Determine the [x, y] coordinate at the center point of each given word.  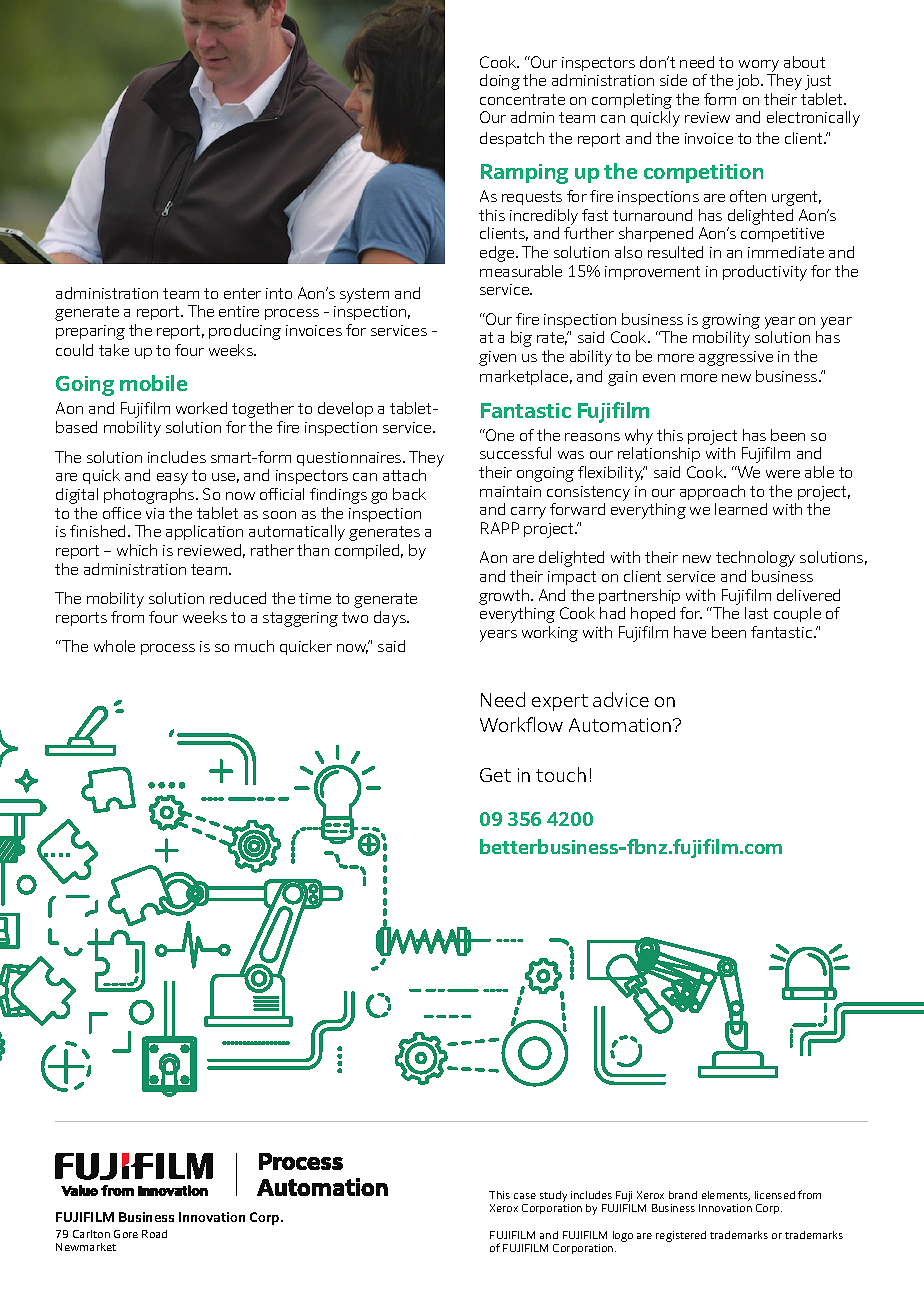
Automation [620, 725]
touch [561, 774]
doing [500, 82]
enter [242, 293]
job [749, 82]
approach [712, 492]
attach [404, 475]
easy [172, 479]
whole [114, 646]
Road [154, 1234]
